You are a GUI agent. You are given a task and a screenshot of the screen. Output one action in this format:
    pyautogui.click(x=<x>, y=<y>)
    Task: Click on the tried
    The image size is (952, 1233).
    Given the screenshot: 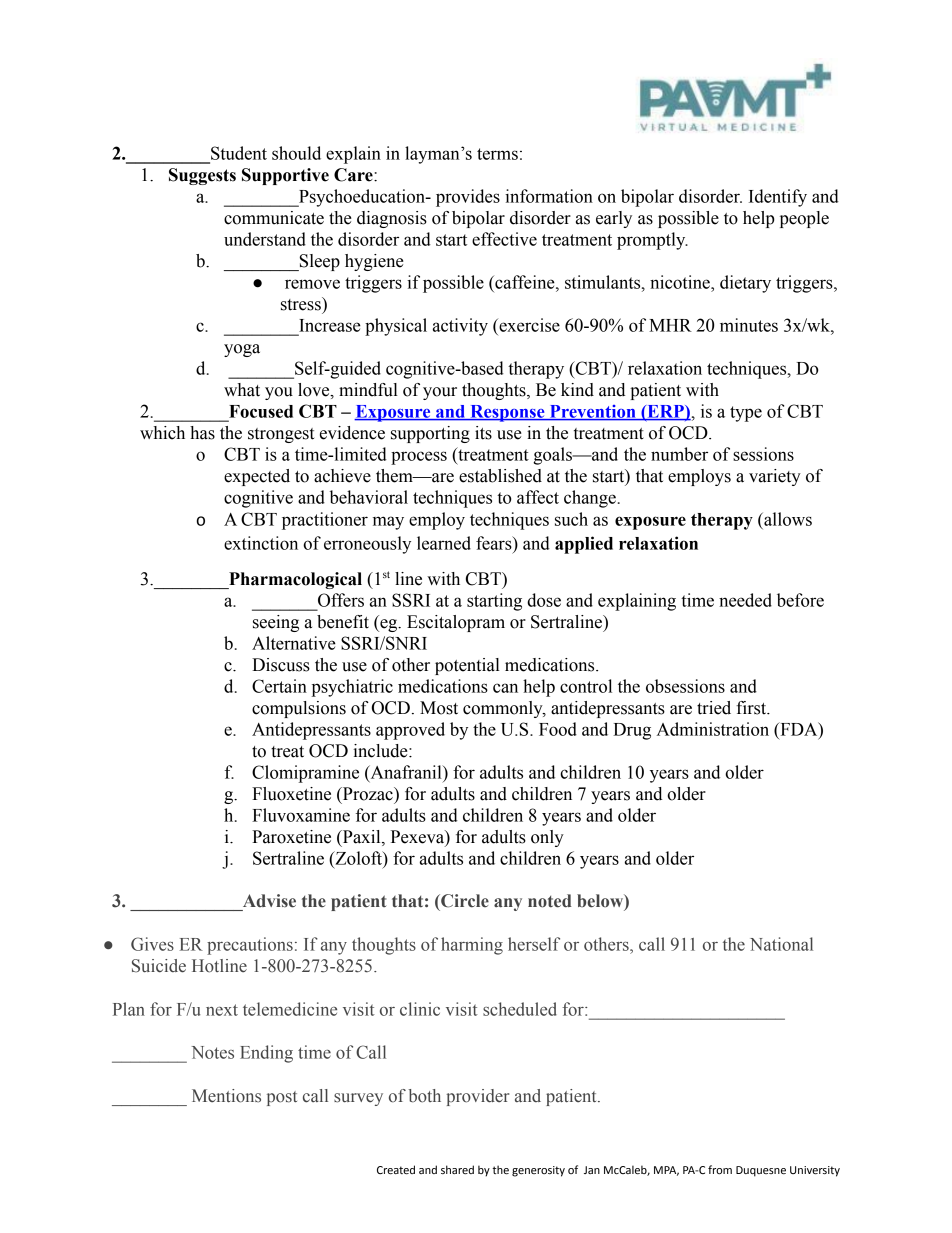 What is the action you would take?
    pyautogui.click(x=714, y=708)
